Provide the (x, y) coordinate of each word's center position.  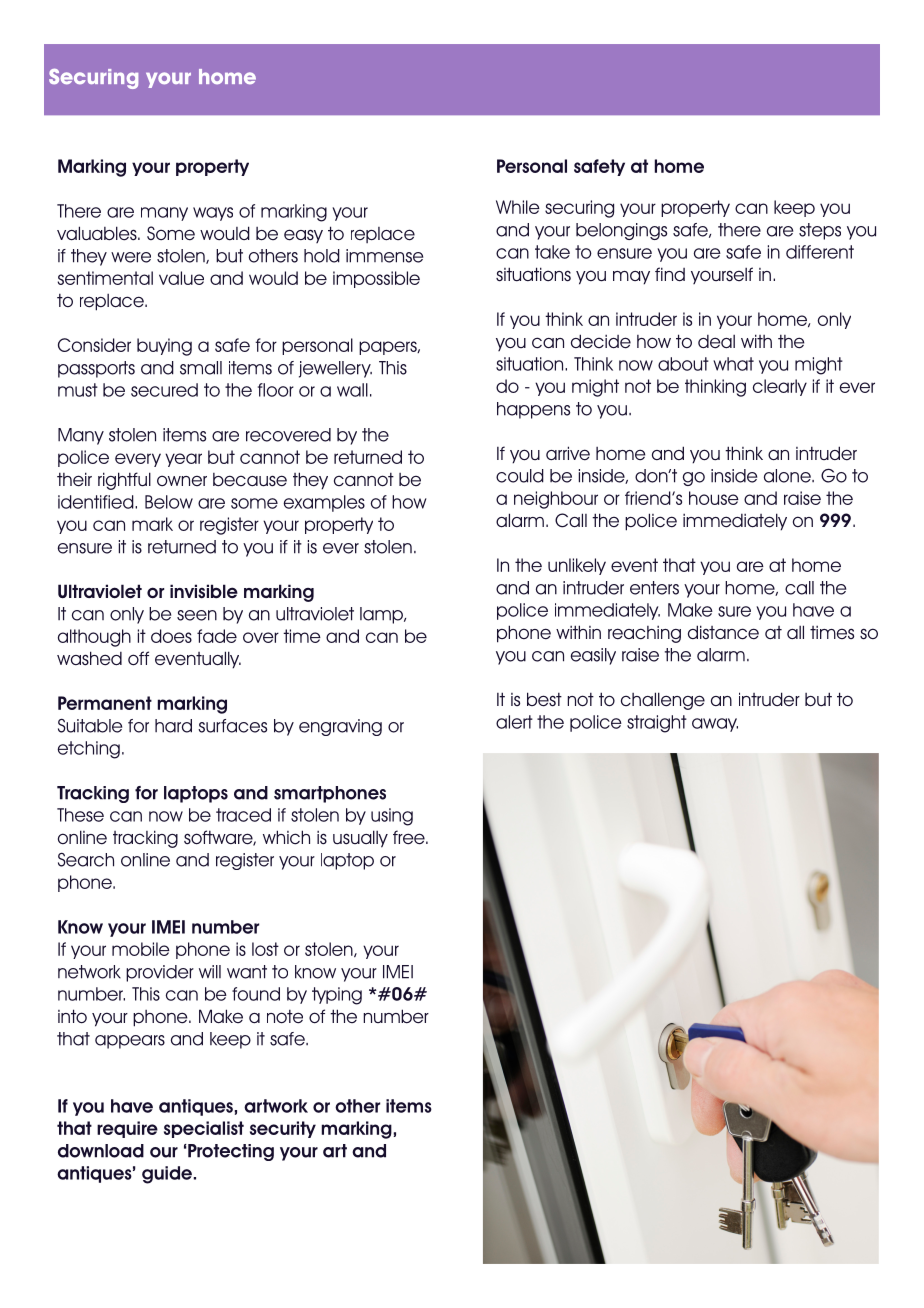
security (283, 1129)
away (715, 725)
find (670, 274)
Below (169, 502)
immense (384, 256)
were (131, 257)
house (714, 498)
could (520, 476)
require (127, 1129)
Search (86, 860)
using (392, 817)
